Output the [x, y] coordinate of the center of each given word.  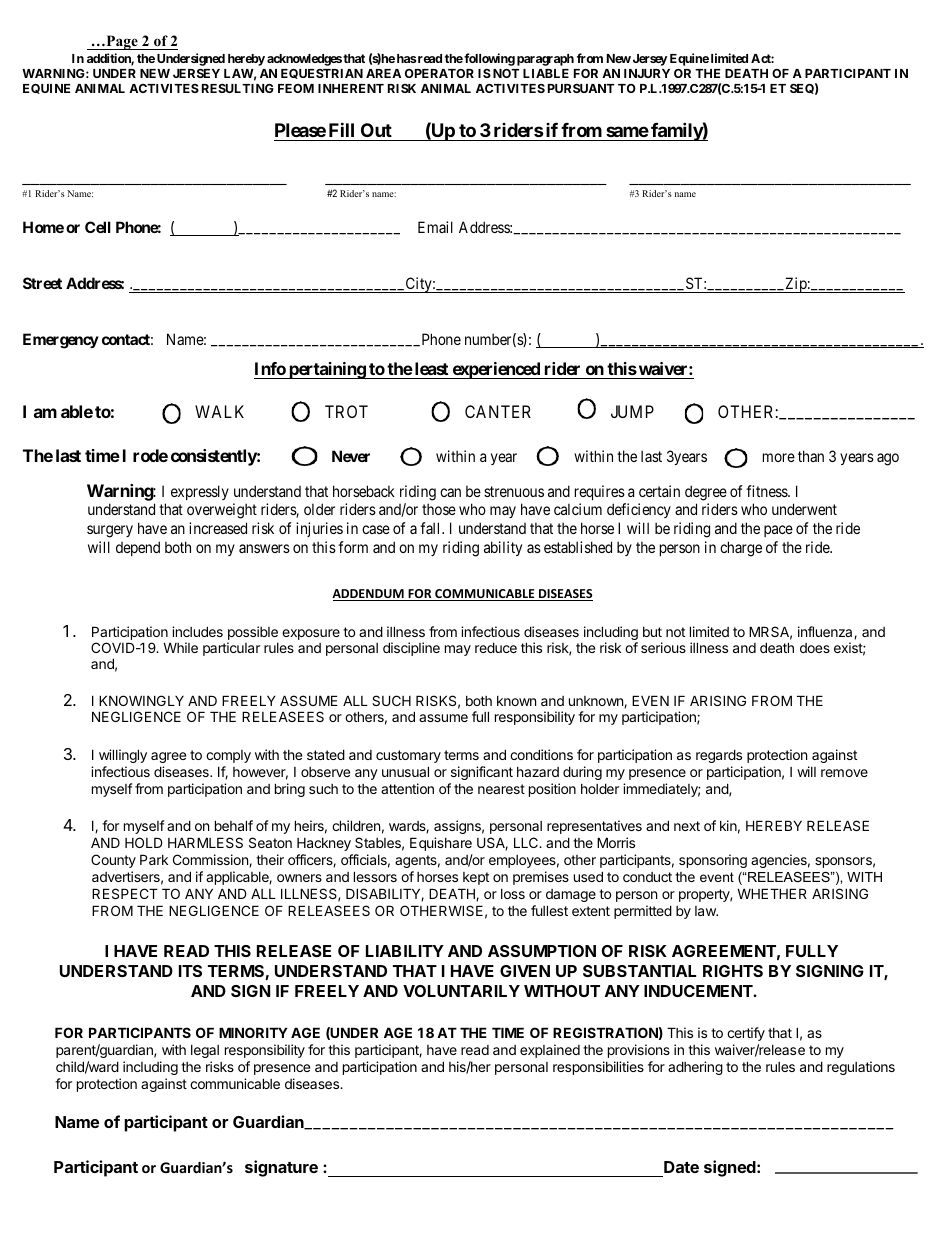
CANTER [498, 411]
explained [550, 1051]
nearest [501, 789]
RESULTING [238, 88]
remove [844, 773]
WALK [219, 411]
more [779, 457]
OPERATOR [439, 73]
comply [228, 756]
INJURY [647, 73]
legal [205, 1051]
